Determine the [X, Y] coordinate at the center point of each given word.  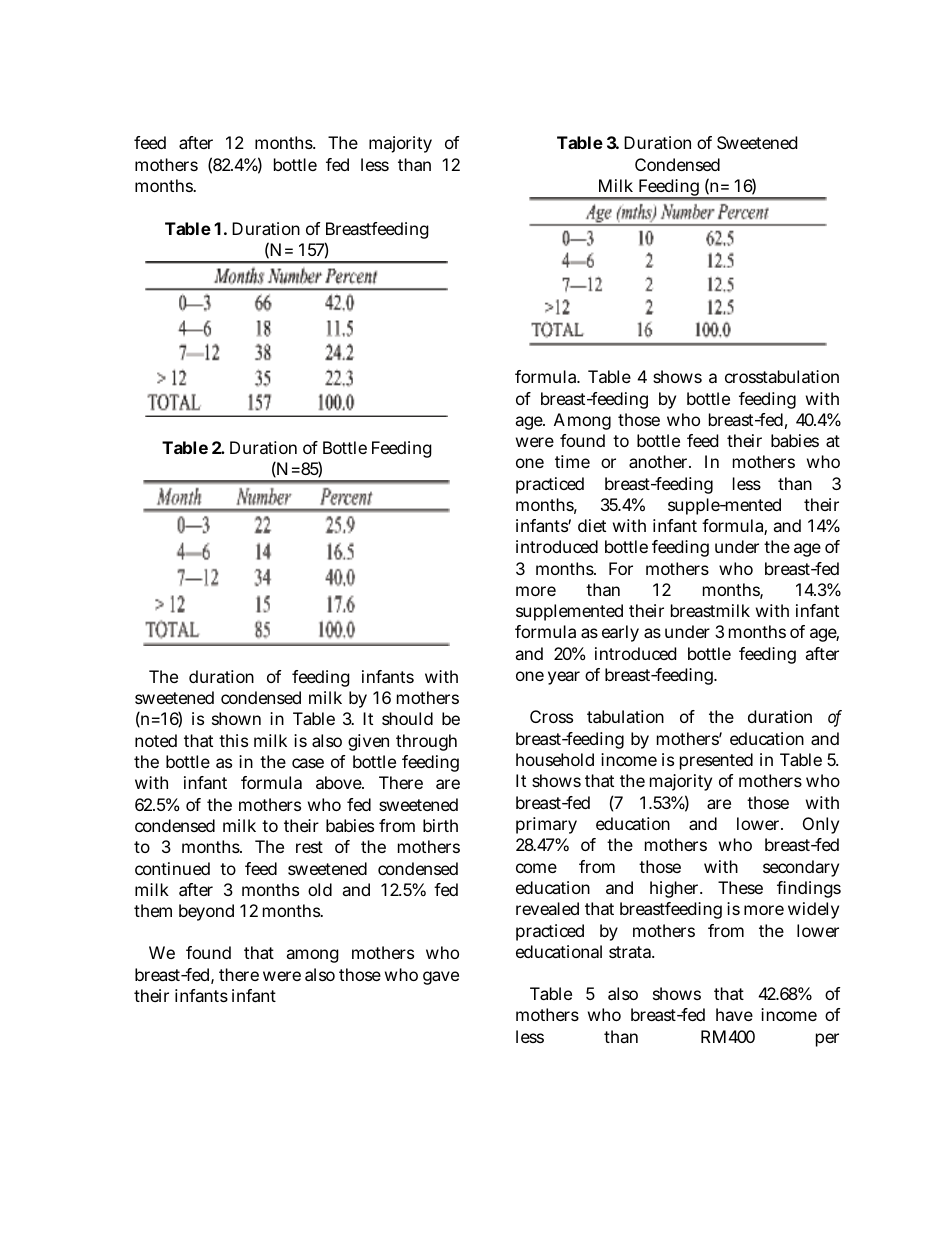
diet [592, 525]
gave [441, 978]
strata [631, 952]
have [734, 1014]
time [572, 461]
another [659, 461]
